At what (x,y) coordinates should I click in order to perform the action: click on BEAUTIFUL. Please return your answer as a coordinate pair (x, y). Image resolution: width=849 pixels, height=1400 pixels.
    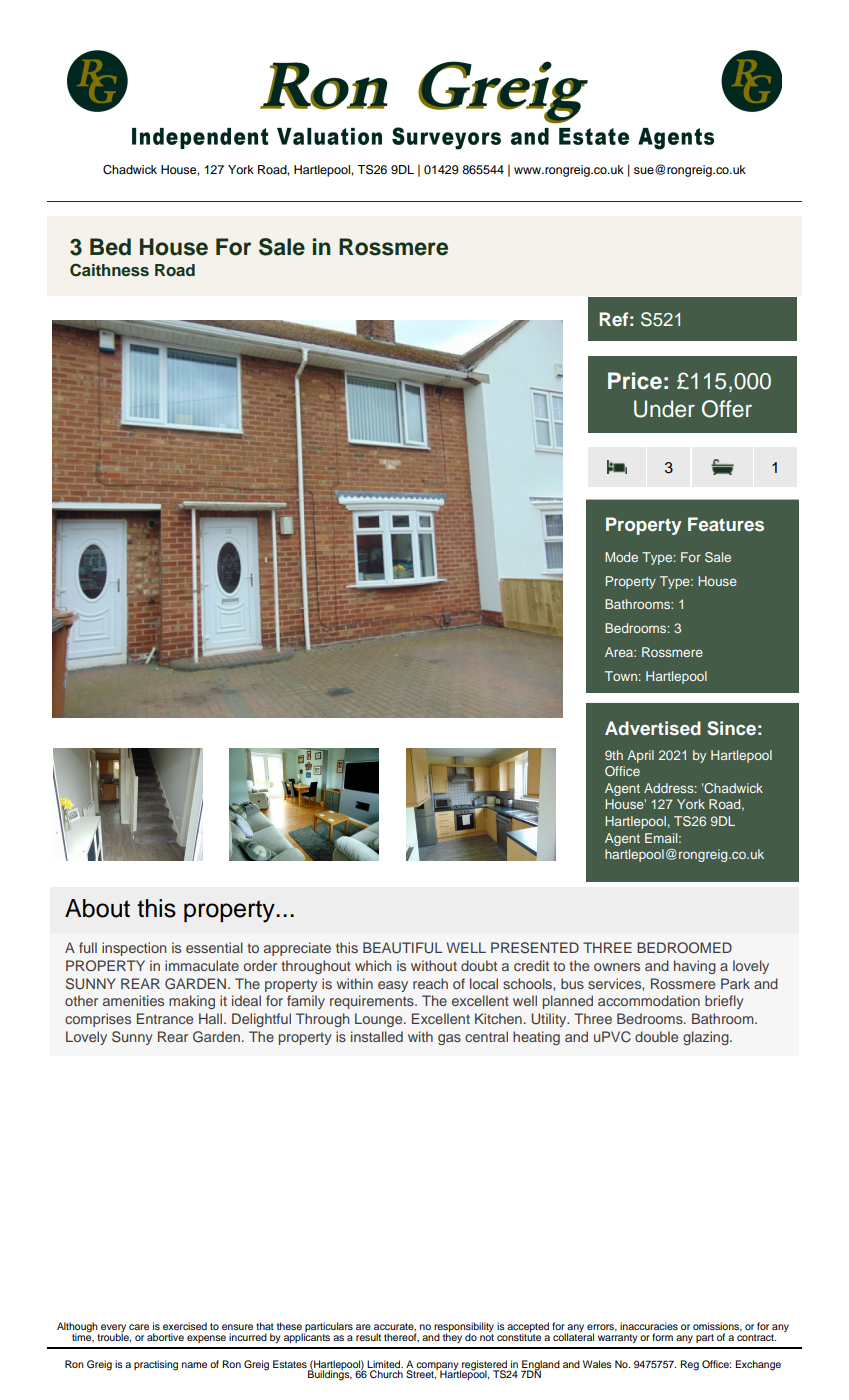
    Looking at the image, I should click on (402, 948).
